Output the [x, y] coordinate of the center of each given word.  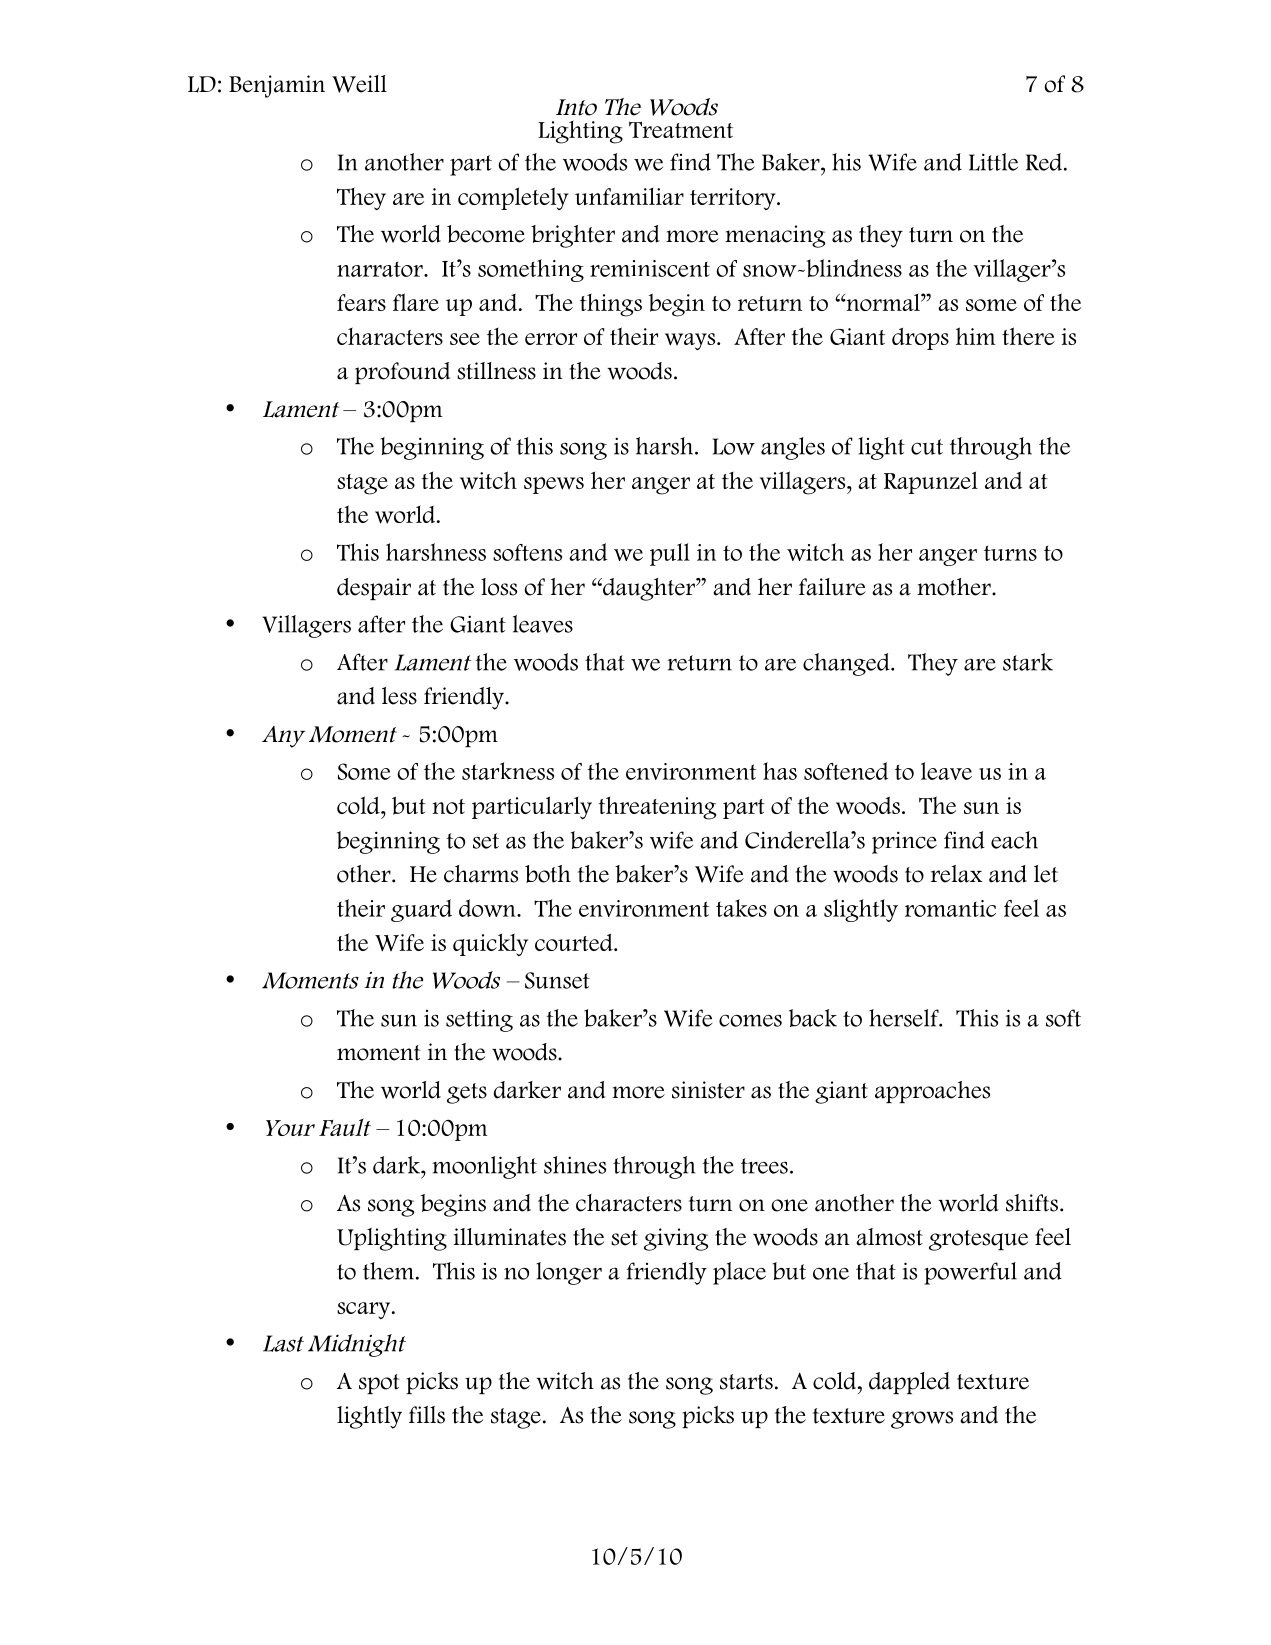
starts [746, 1382]
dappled [909, 1383]
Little [993, 162]
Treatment [681, 129]
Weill [359, 84]
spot [379, 1384]
